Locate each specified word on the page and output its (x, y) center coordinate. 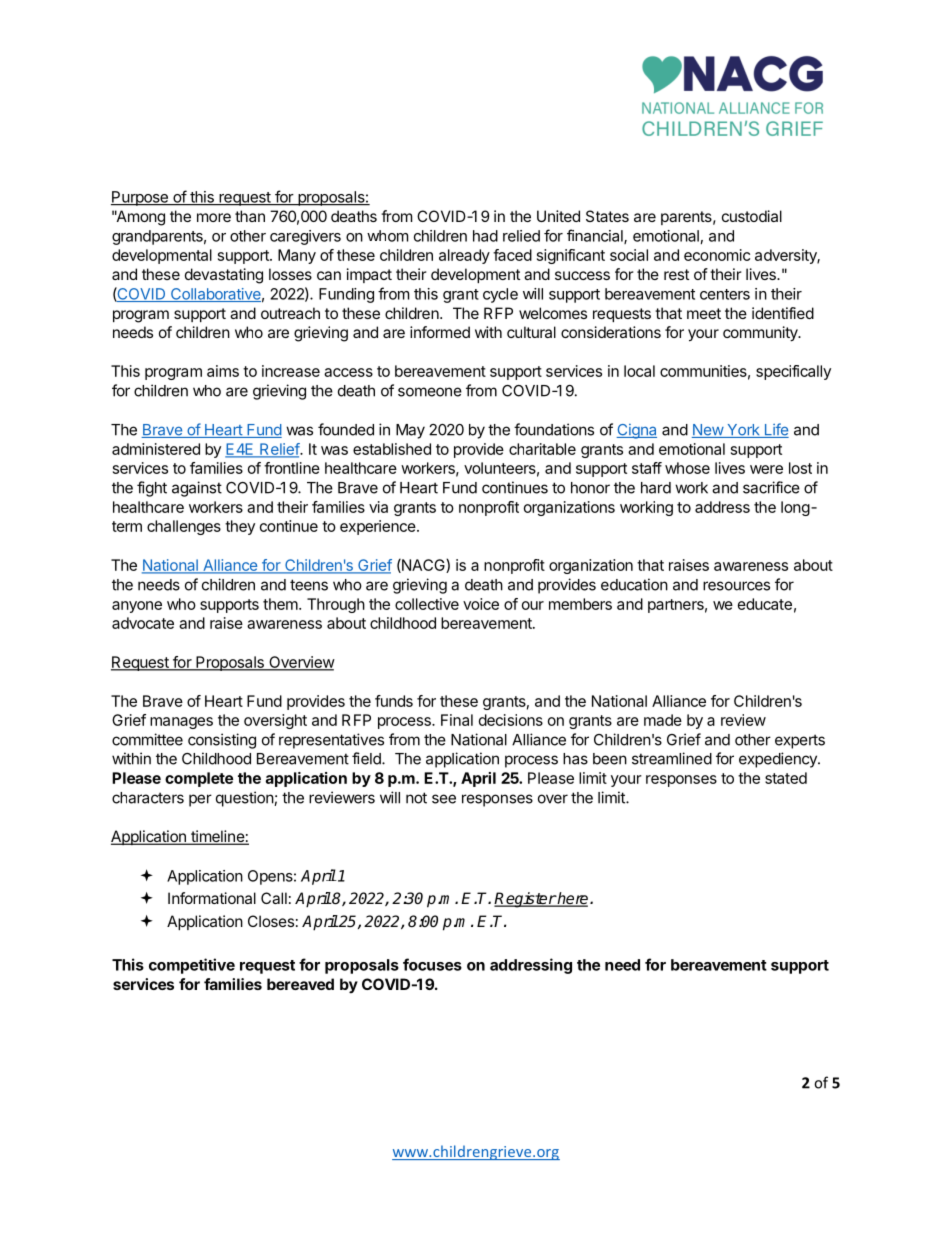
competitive (192, 966)
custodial (752, 216)
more (214, 217)
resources (736, 586)
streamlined (672, 758)
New (708, 431)
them (280, 604)
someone (430, 392)
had (485, 236)
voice (481, 604)
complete (199, 779)
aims (223, 371)
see (444, 799)
